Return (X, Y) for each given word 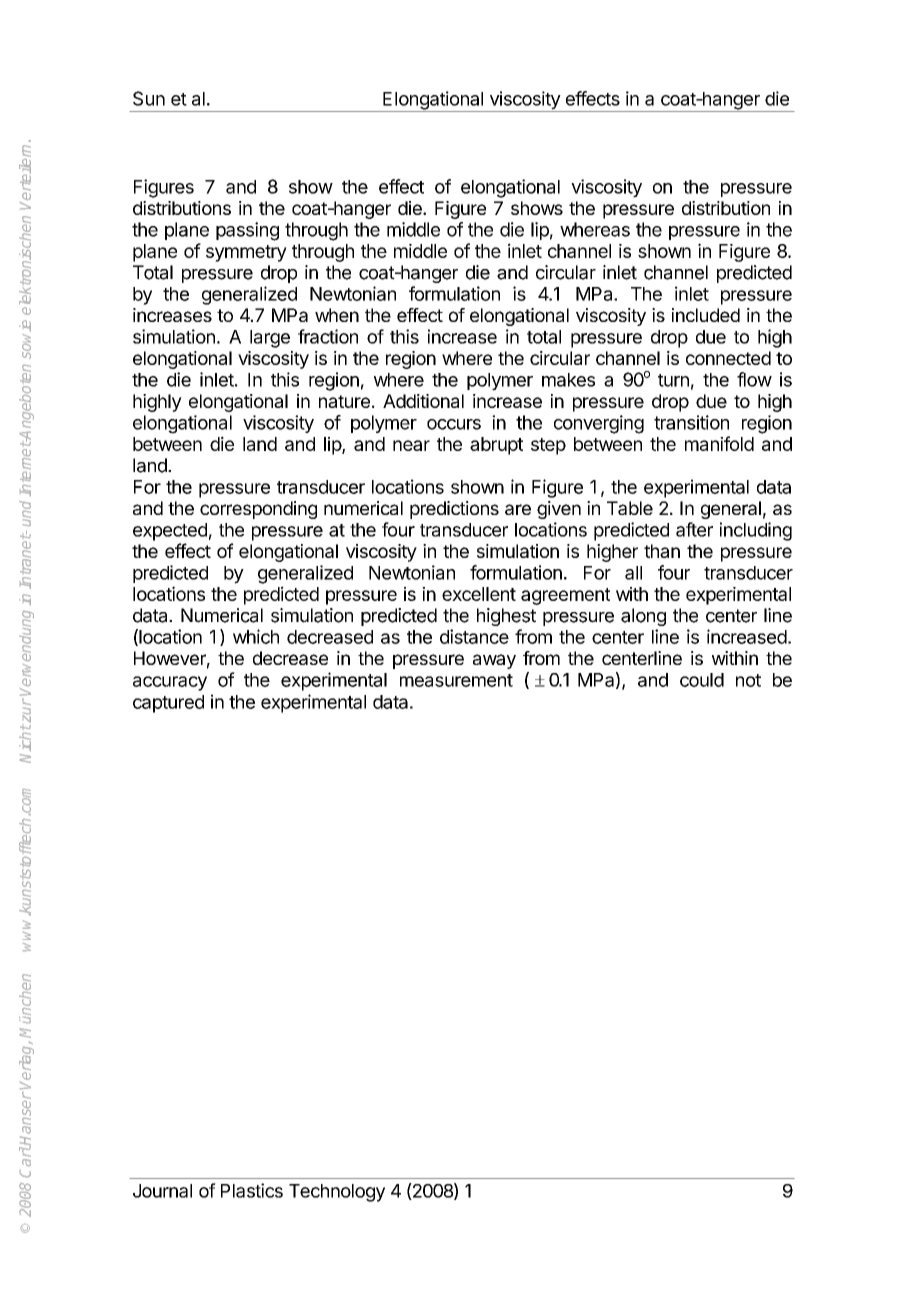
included (706, 315)
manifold (719, 443)
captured (168, 704)
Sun (149, 98)
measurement (456, 680)
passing (247, 231)
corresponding (258, 510)
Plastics (252, 1190)
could (702, 680)
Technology (337, 1193)
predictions (454, 510)
